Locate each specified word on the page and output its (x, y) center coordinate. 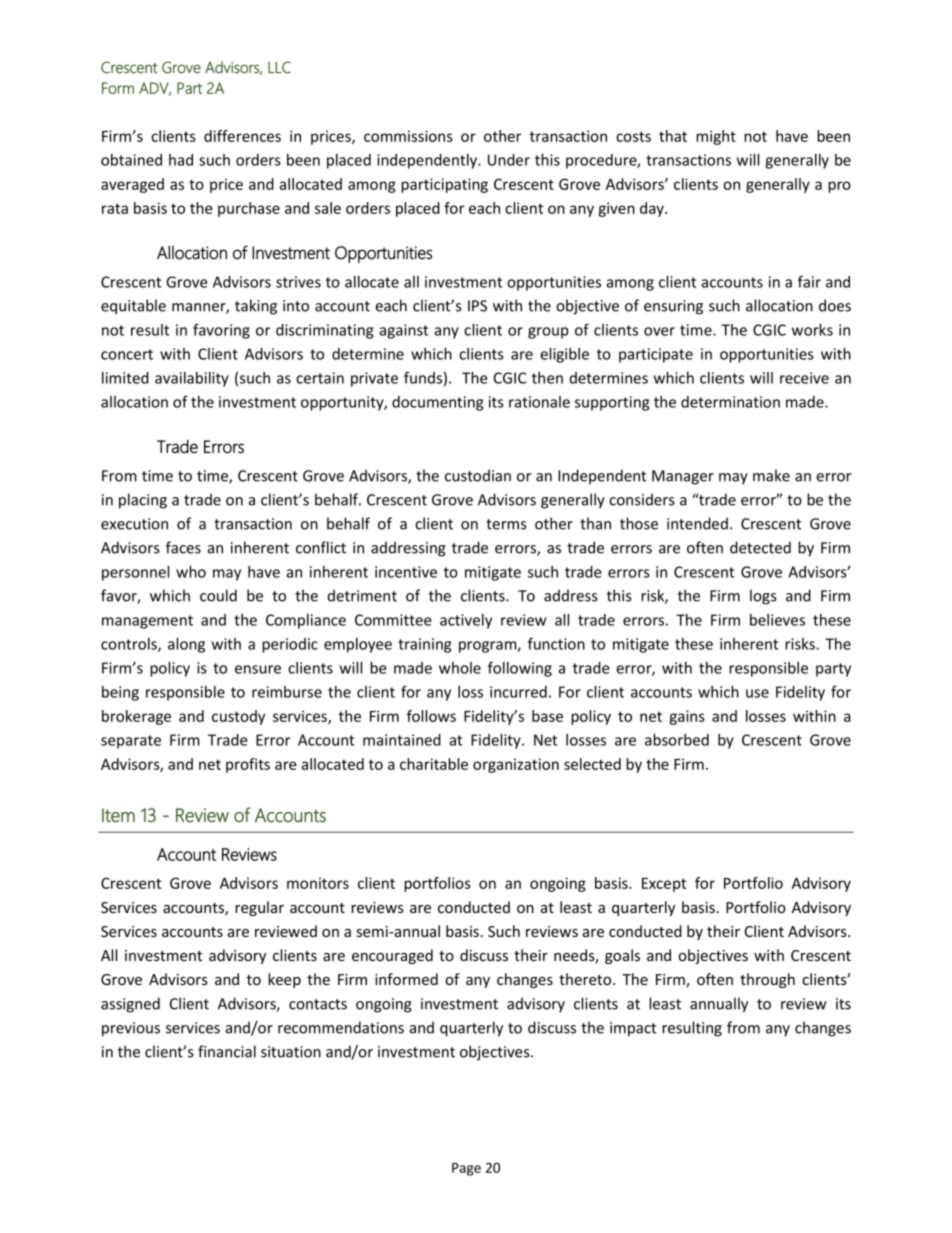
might (716, 137)
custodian (478, 475)
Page (466, 1169)
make (771, 475)
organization (516, 765)
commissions (408, 136)
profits (248, 765)
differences (242, 136)
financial (227, 1051)
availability (192, 379)
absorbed (677, 740)
